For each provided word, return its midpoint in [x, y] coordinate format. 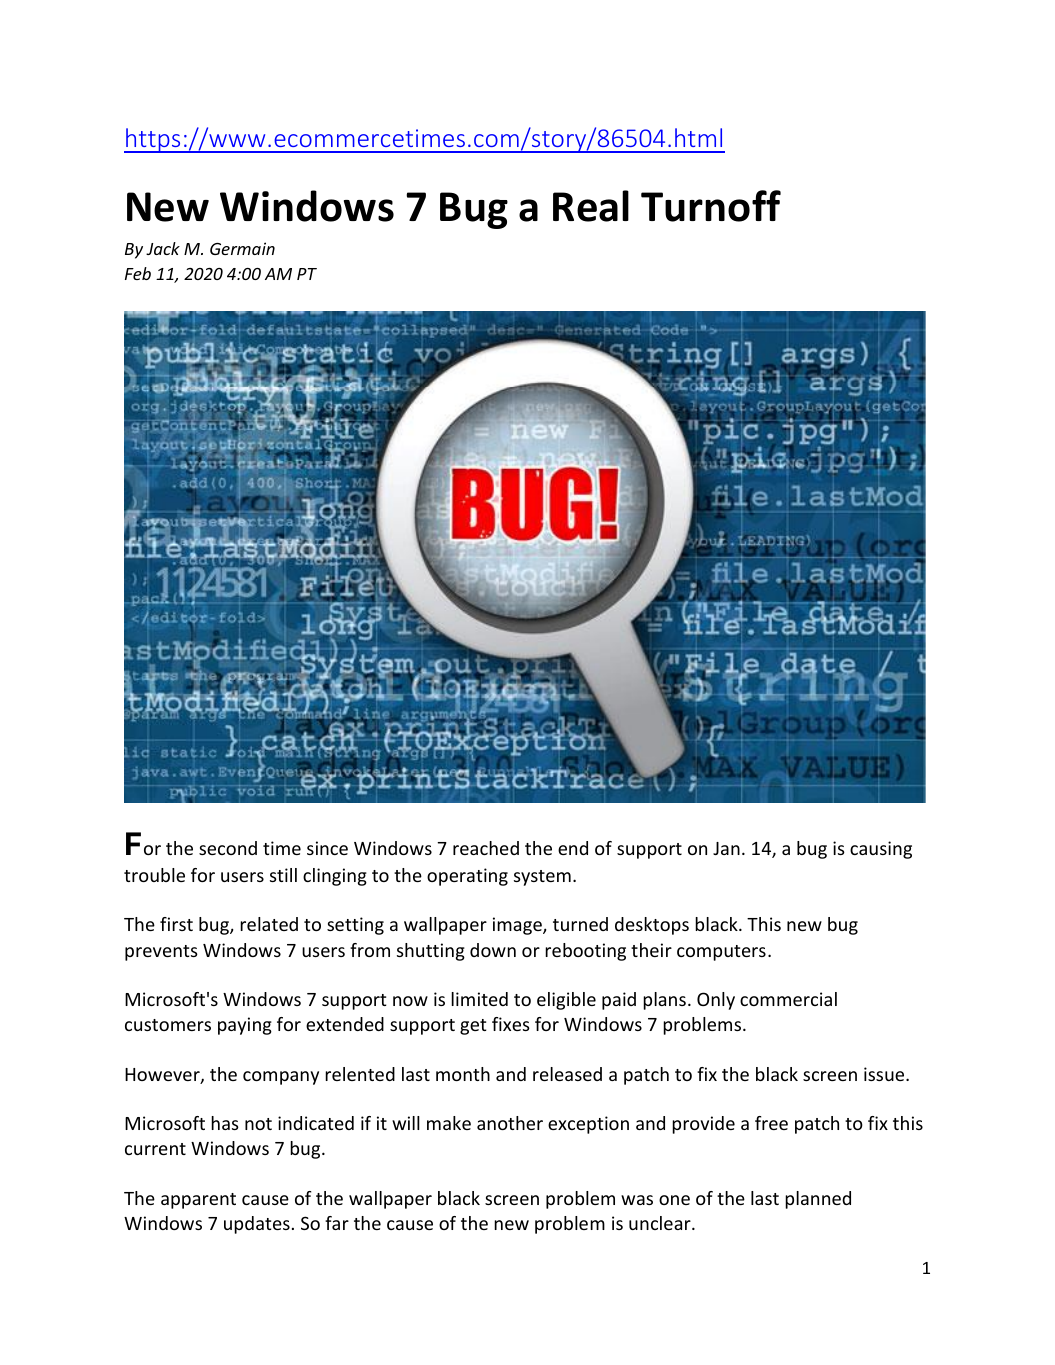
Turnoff [711, 206]
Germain [242, 248]
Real [591, 206]
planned [818, 1200]
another [510, 1123]
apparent [198, 1201]
